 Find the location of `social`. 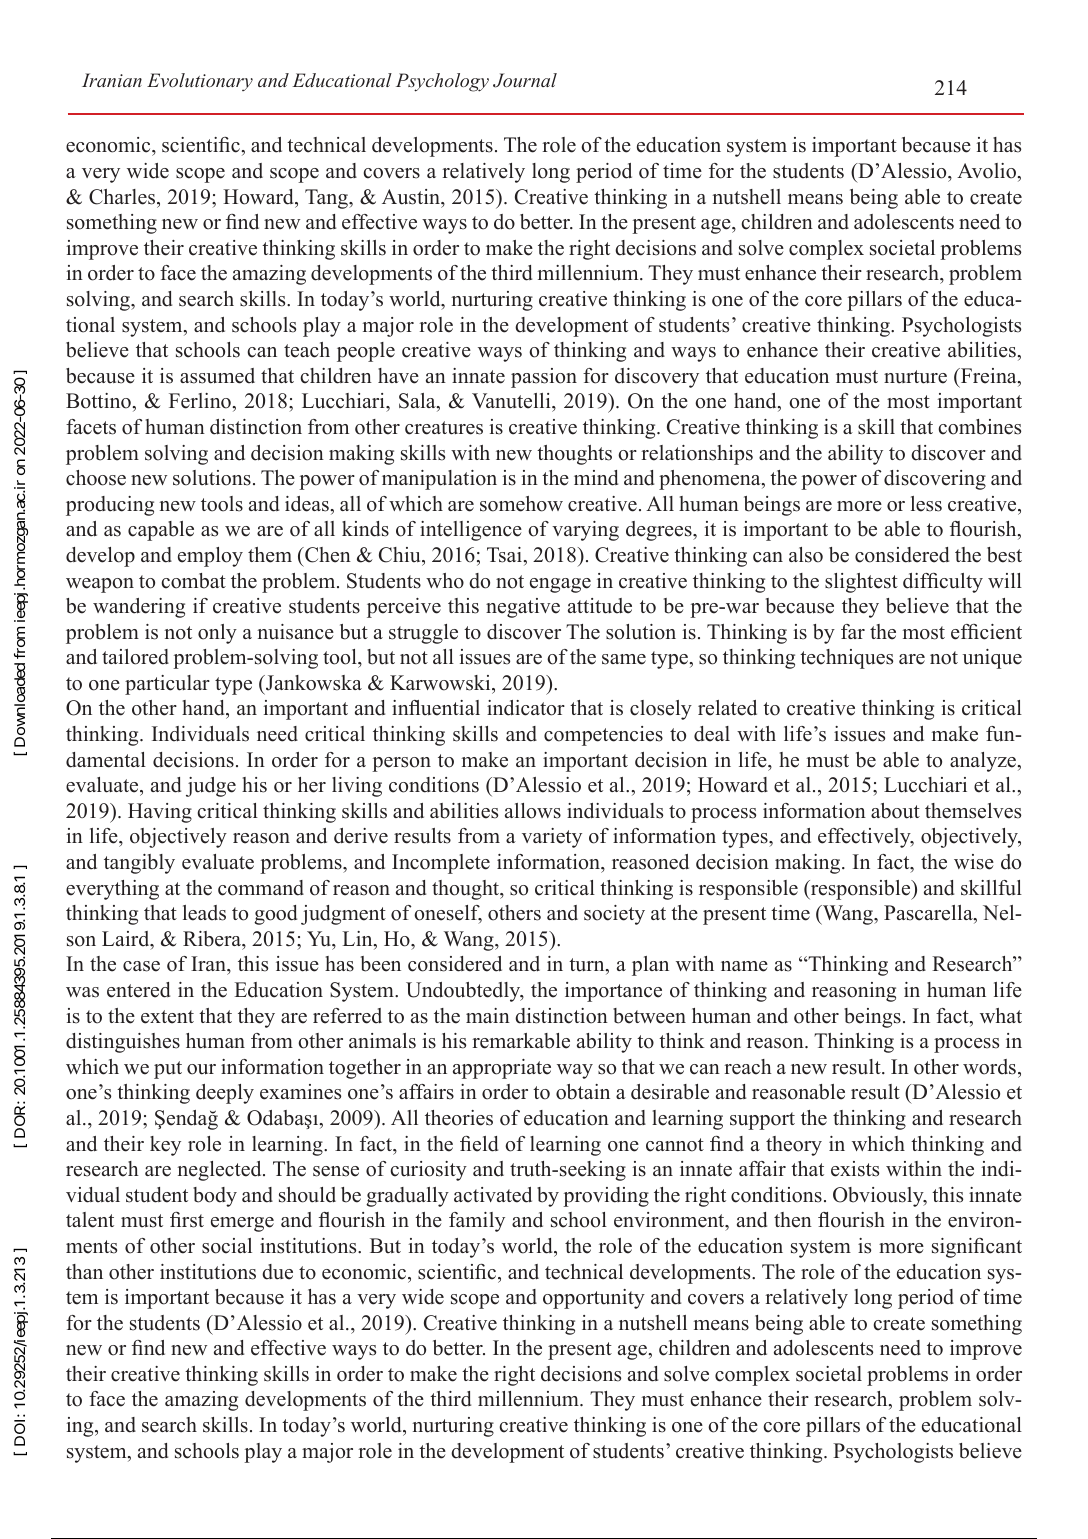

social is located at coordinates (227, 1246).
